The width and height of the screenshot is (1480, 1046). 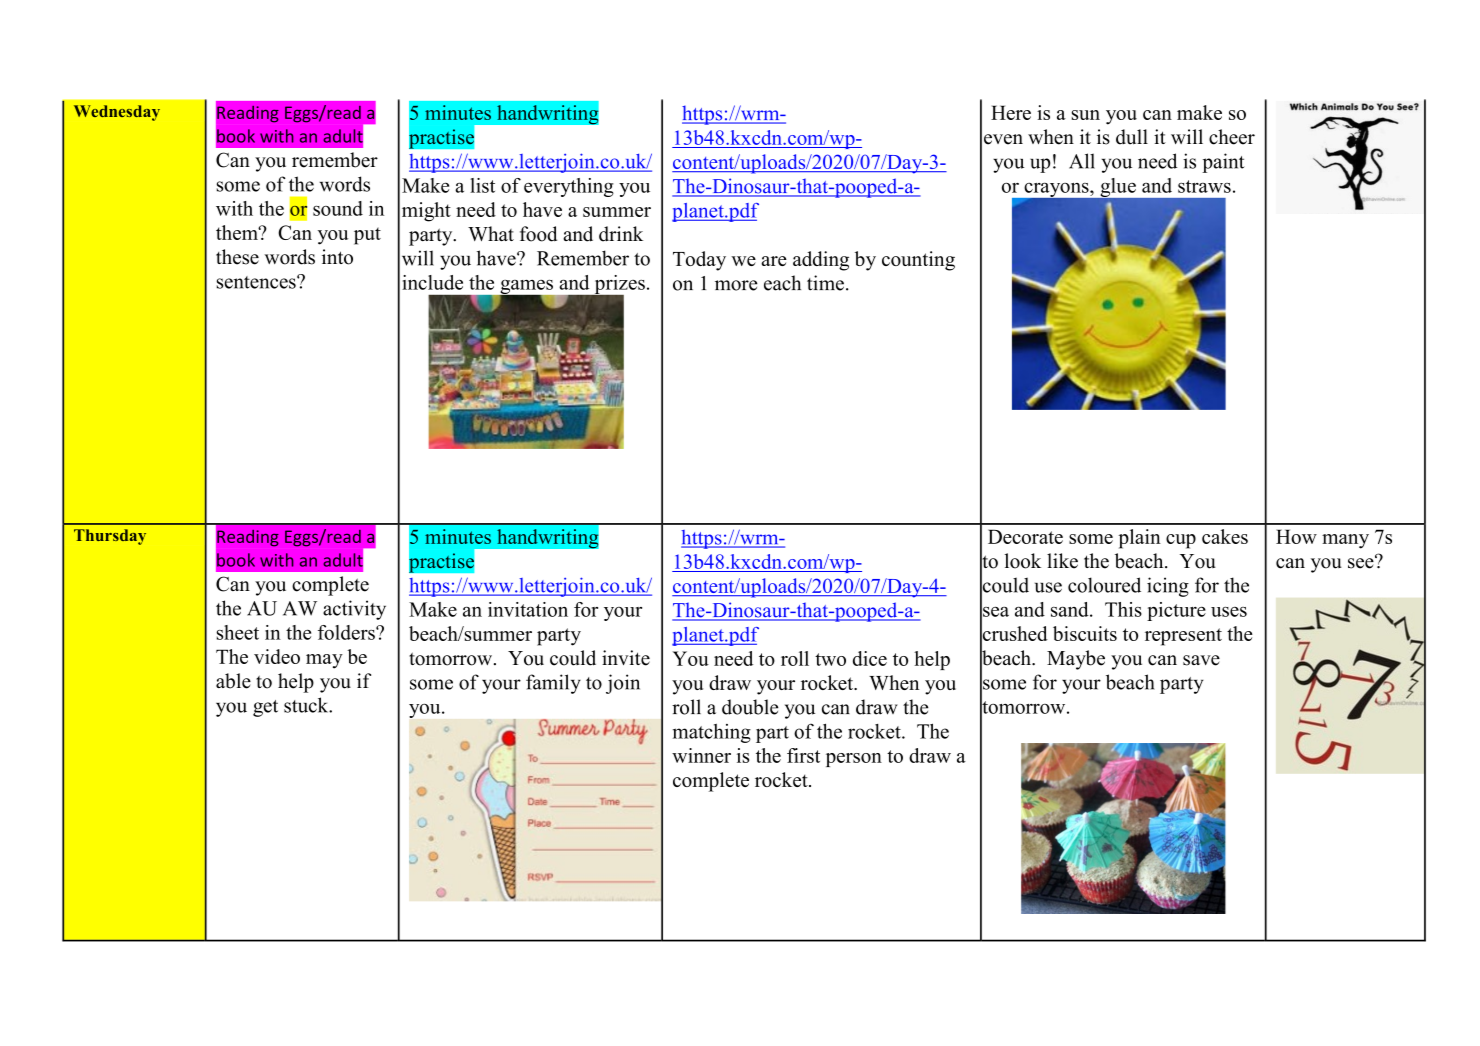 What do you see at coordinates (712, 733) in the screenshot?
I see `matching` at bounding box center [712, 733].
